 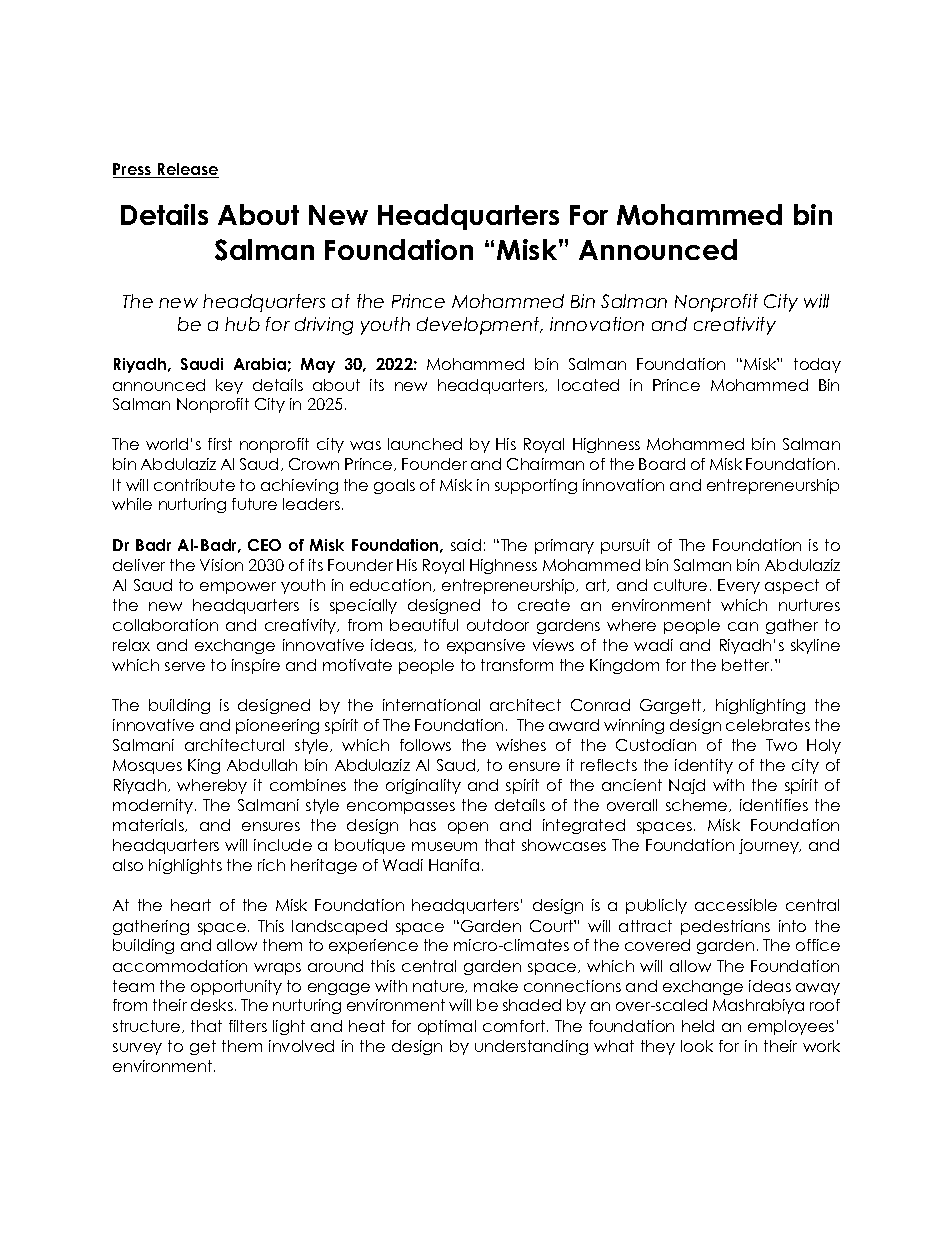 I want to click on better, so click(x=747, y=665).
